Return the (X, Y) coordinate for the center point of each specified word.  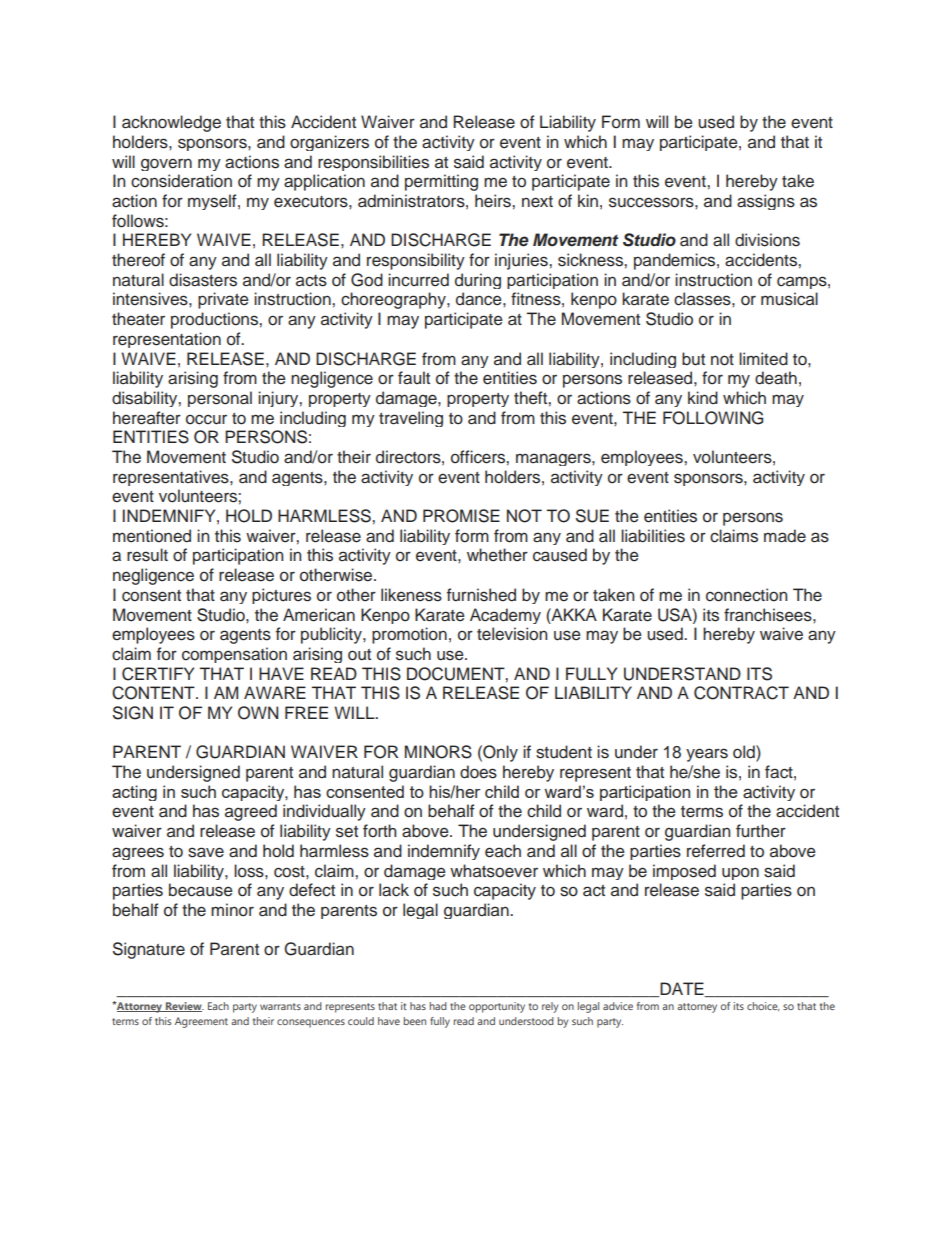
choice (763, 1006)
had (438, 1006)
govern (166, 164)
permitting (441, 182)
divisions (767, 240)
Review (184, 1007)
